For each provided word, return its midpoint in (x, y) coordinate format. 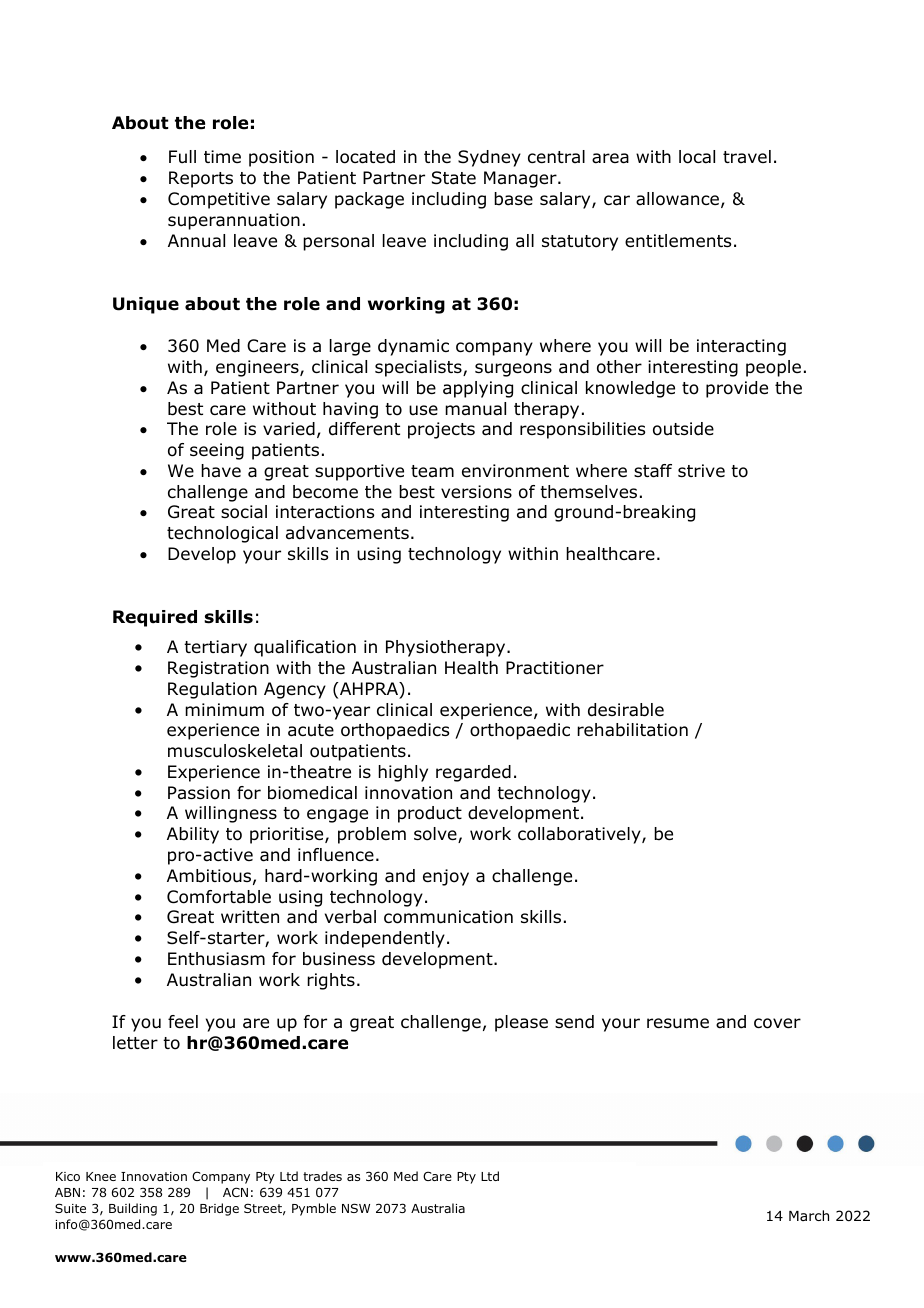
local (697, 157)
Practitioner (555, 668)
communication (448, 917)
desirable (626, 710)
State (454, 178)
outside (683, 429)
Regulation (212, 690)
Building (133, 1209)
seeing (217, 451)
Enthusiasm (216, 959)
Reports (201, 179)
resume (678, 1023)
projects (441, 430)
